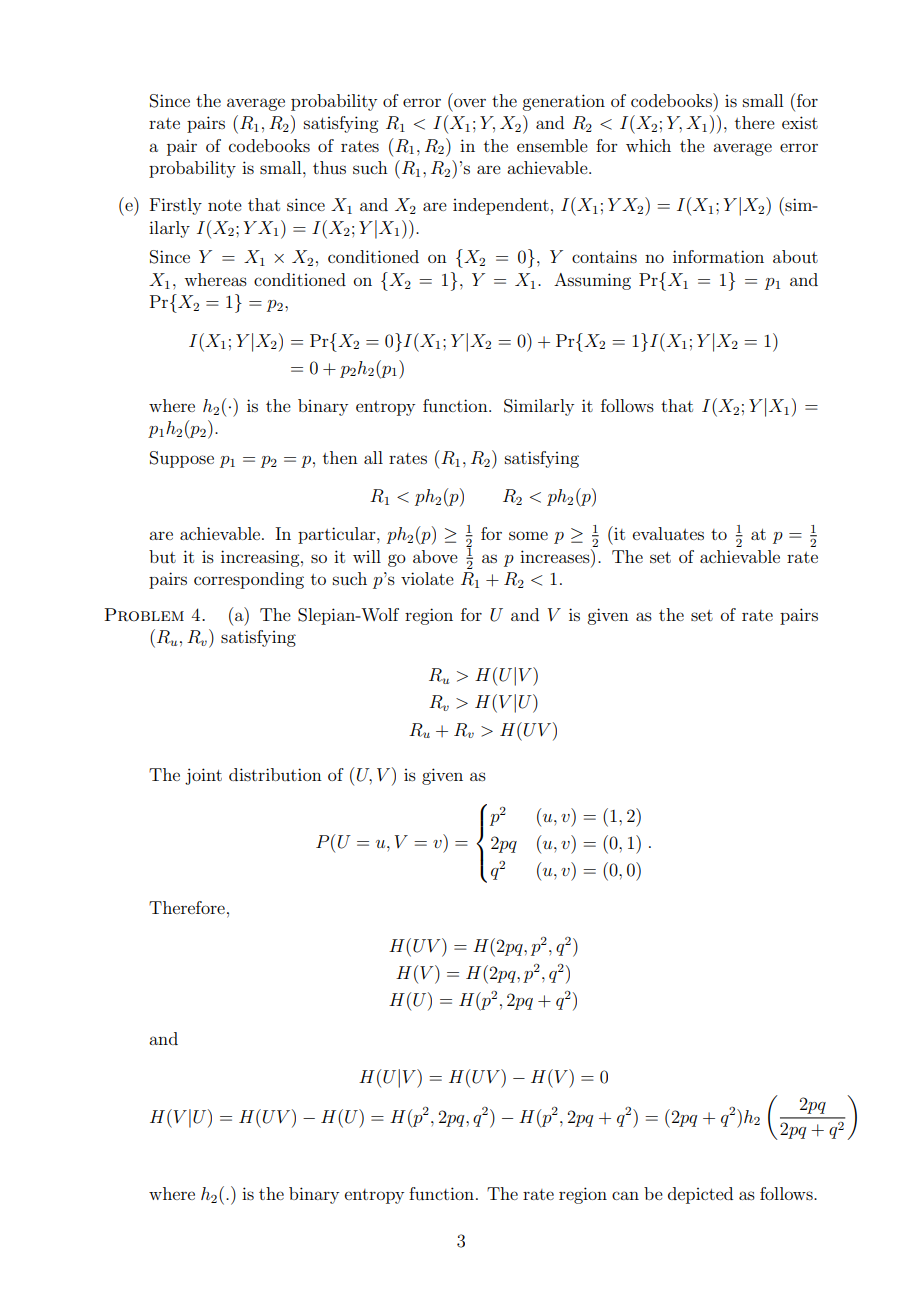 The image size is (924, 1308). Describe the element at coordinates (275, 774) in the page. I see `distribution` at that location.
